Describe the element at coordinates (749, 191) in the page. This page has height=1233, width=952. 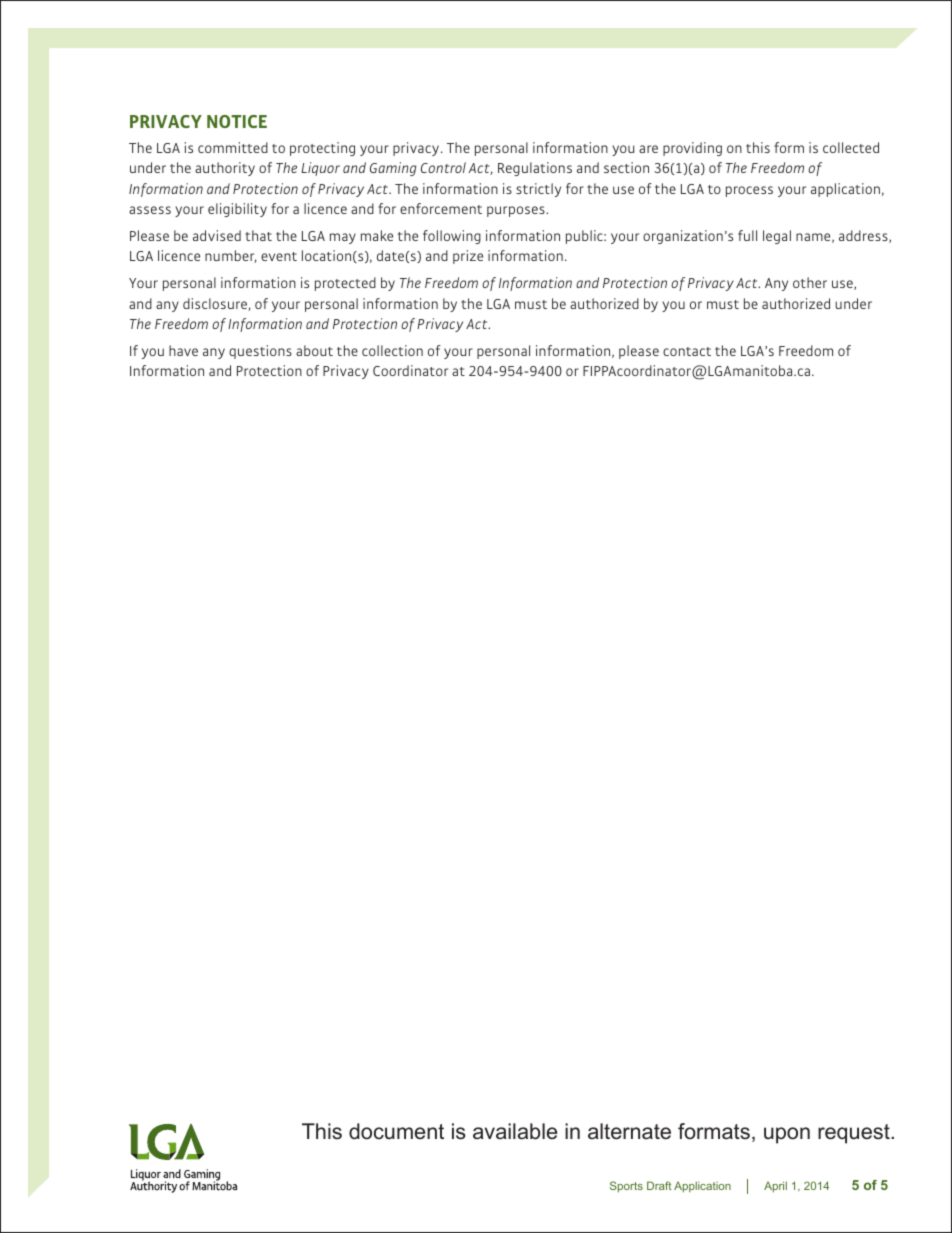
I see `process` at that location.
